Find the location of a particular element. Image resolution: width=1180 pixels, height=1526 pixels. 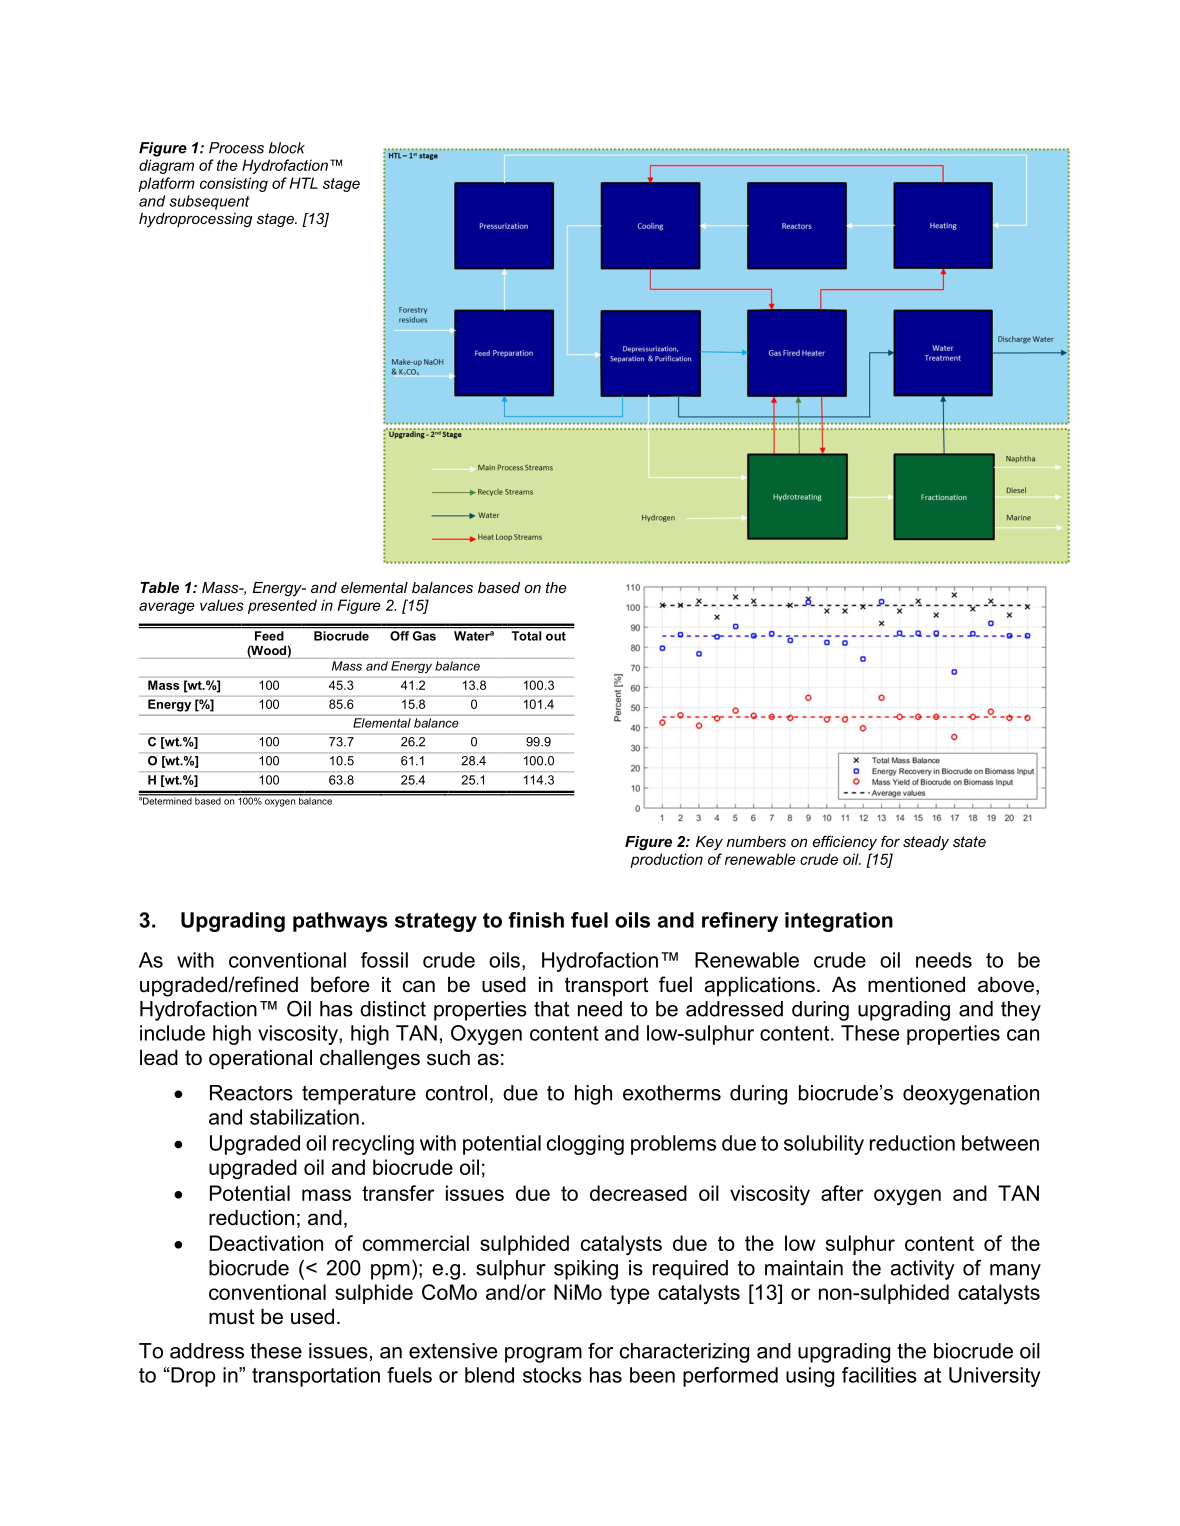

mentioned is located at coordinates (916, 984).
